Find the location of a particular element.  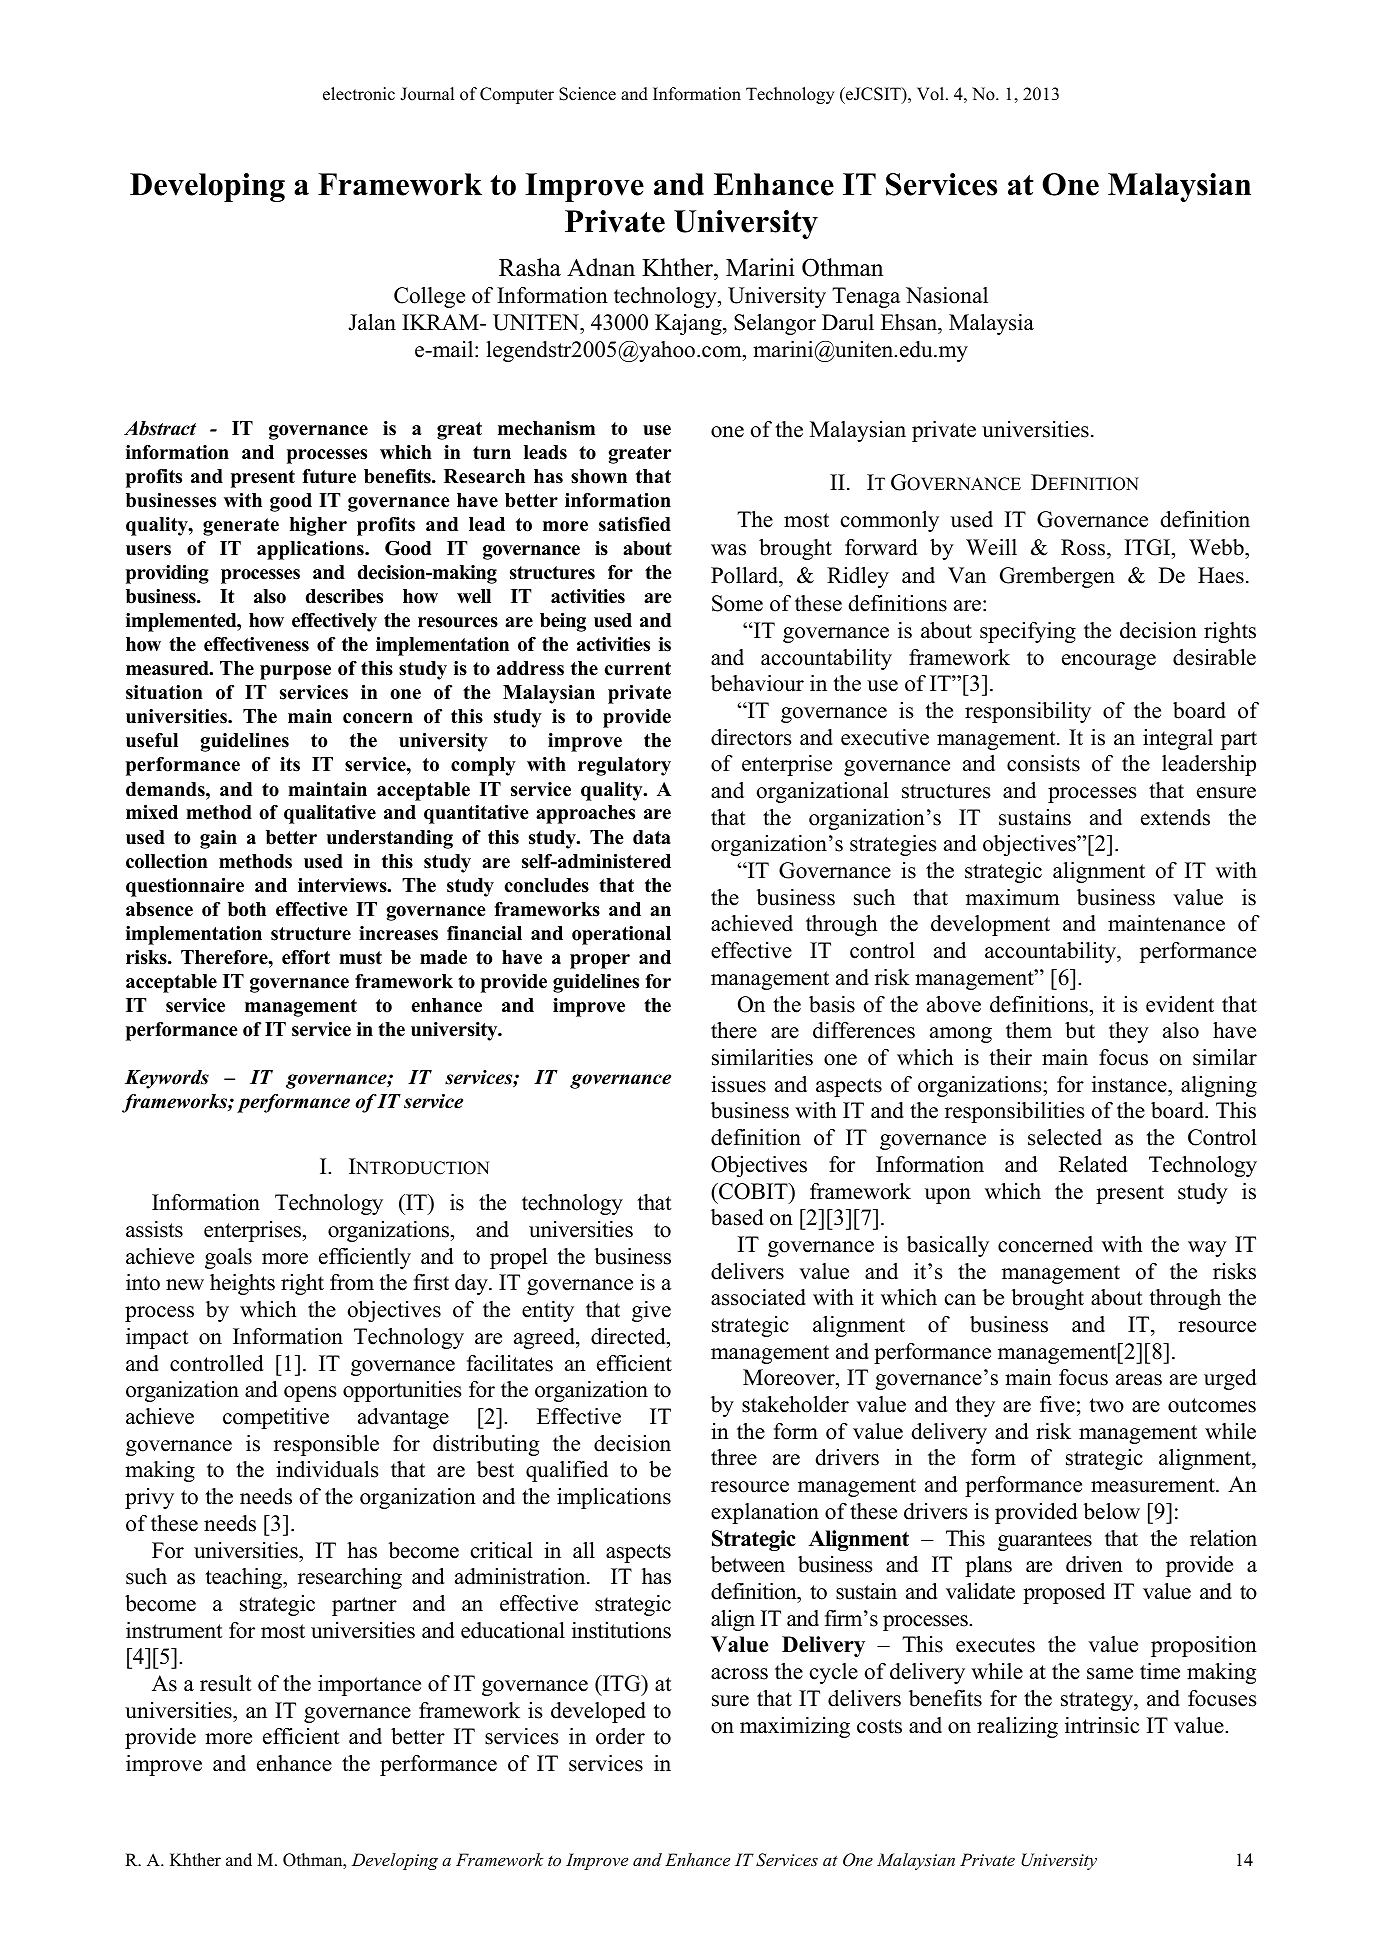

was is located at coordinates (728, 550).
